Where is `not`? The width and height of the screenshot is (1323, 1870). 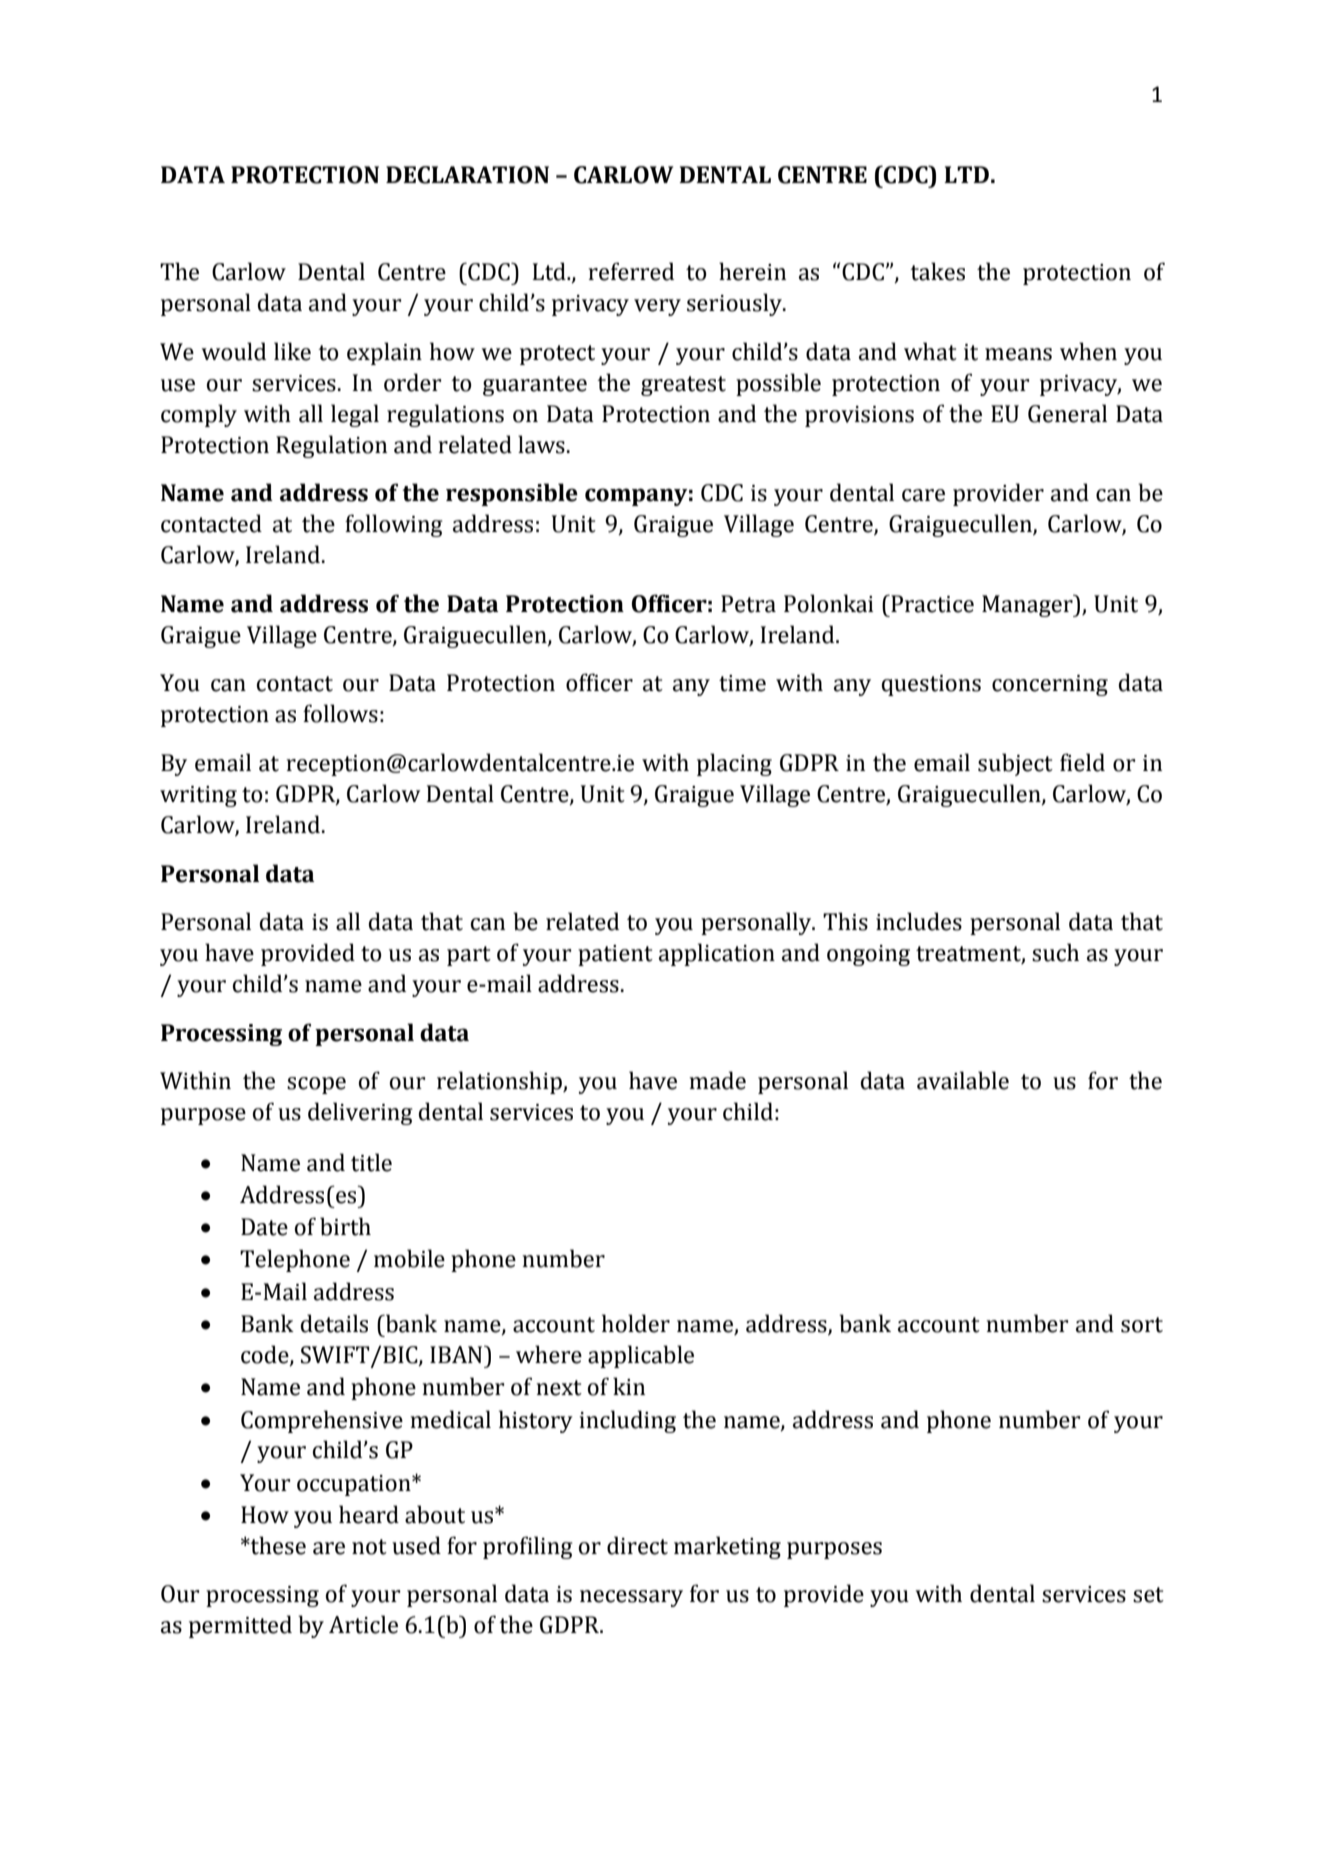
not is located at coordinates (369, 1547).
